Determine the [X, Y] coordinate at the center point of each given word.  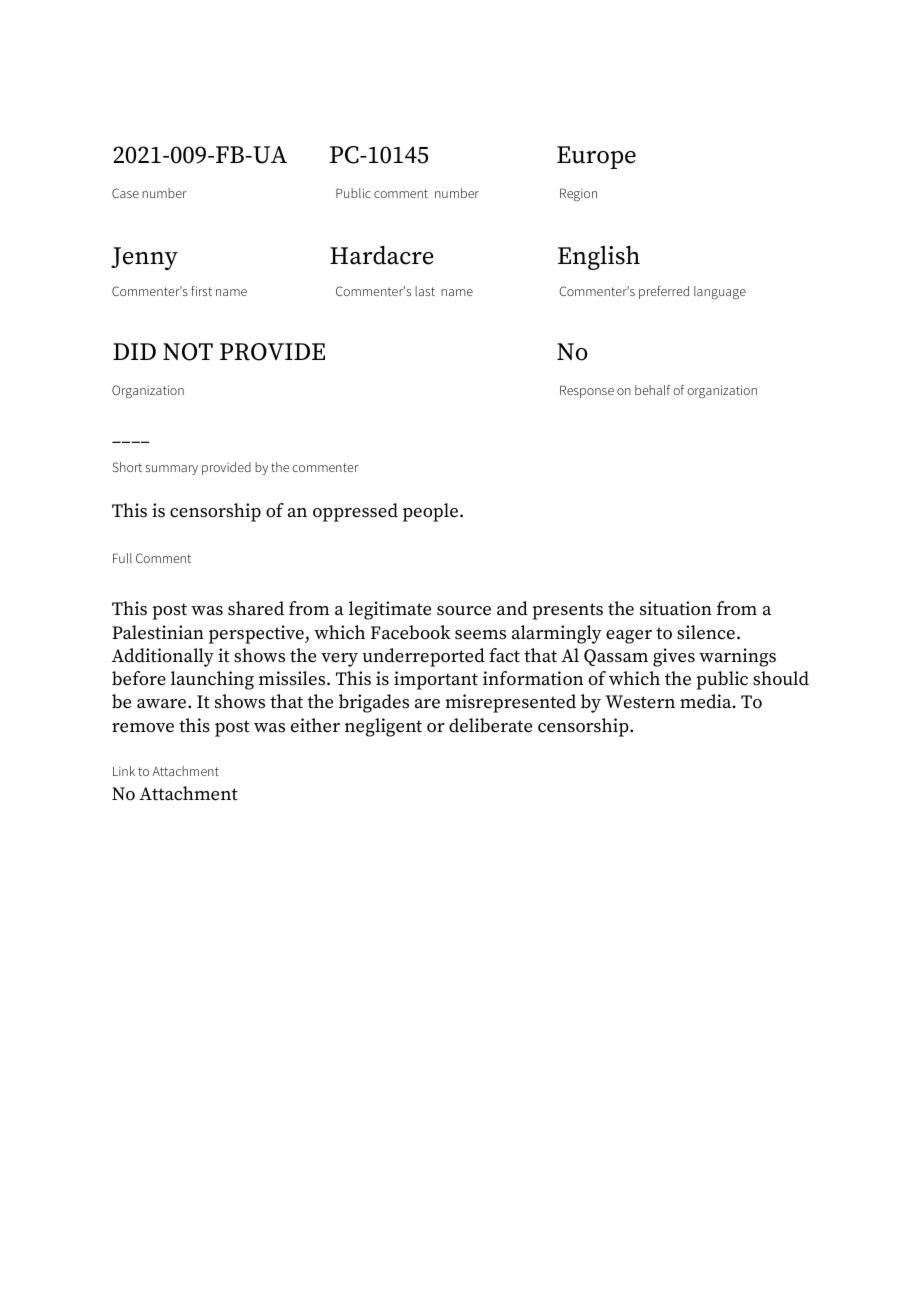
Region [578, 195]
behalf [652, 390]
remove [143, 728]
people [430, 512]
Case [125, 193]
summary [171, 470]
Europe [596, 157]
